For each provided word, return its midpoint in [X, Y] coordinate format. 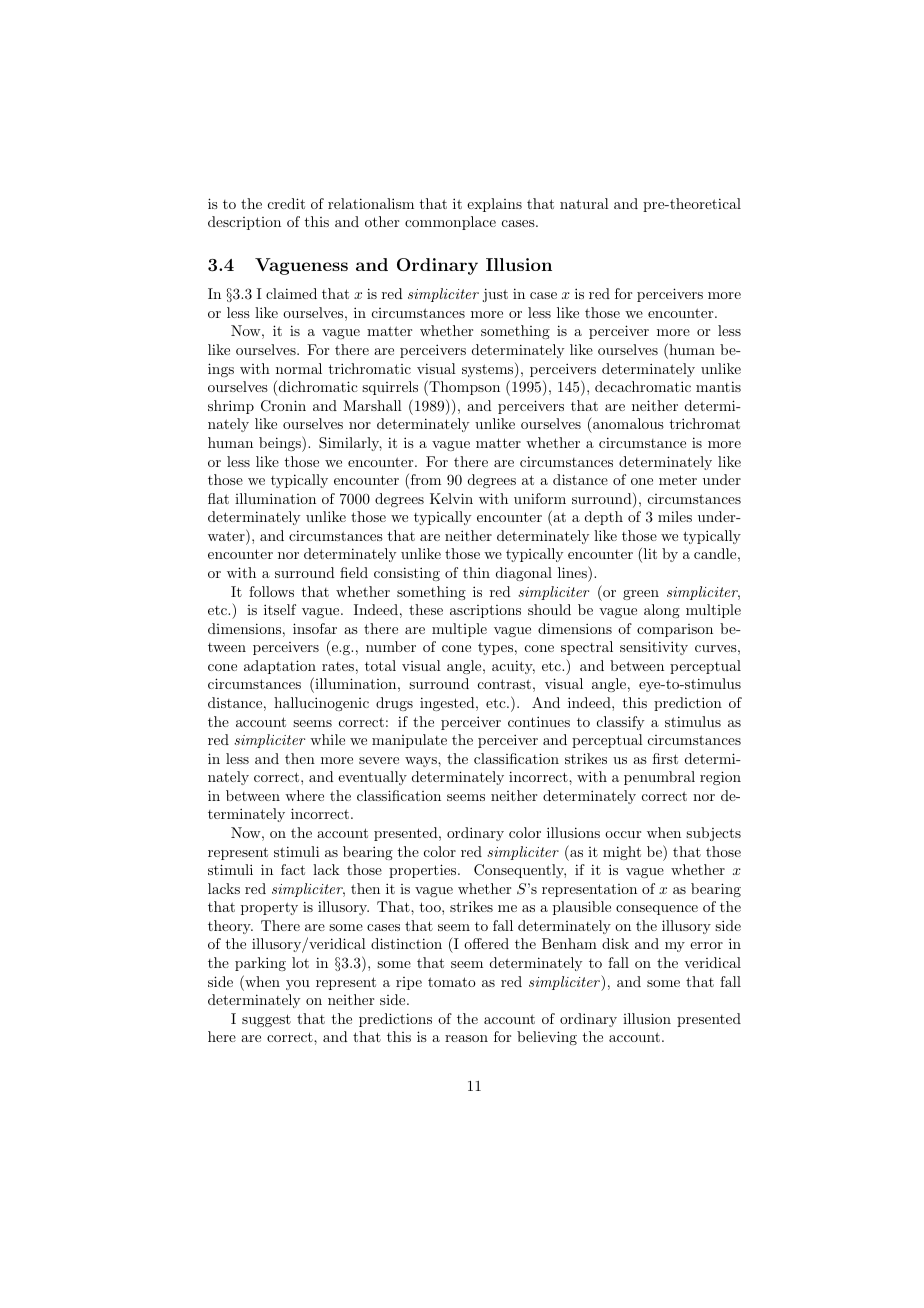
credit [286, 203]
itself [280, 609]
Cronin [283, 406]
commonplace [450, 223]
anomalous [627, 423]
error [706, 945]
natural [584, 203]
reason [466, 1038]
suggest [266, 1020]
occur [623, 834]
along [662, 611]
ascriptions [485, 611]
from [424, 481]
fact [293, 869]
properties [424, 871]
